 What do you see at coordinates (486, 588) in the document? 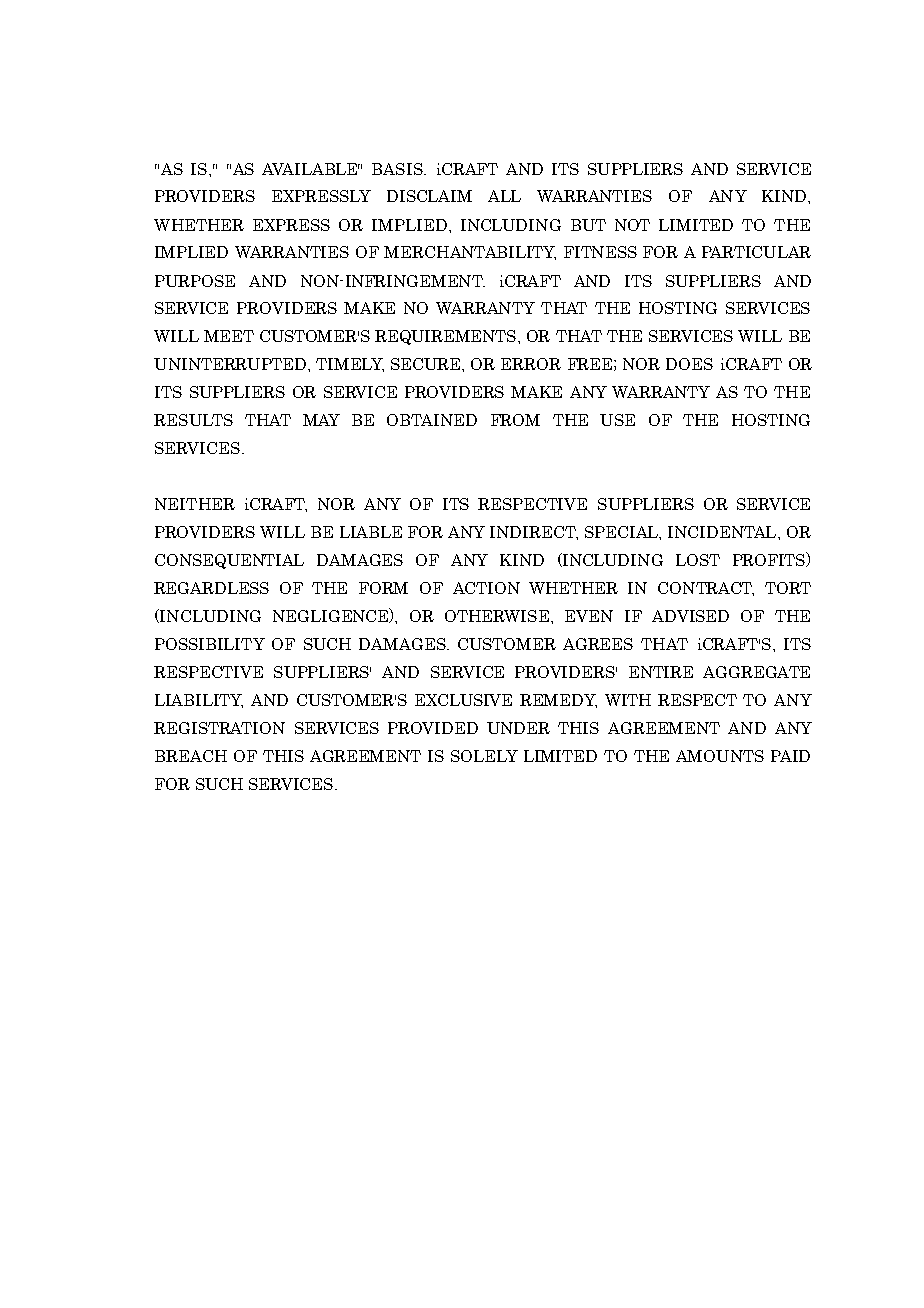
I see `ACTION` at bounding box center [486, 588].
